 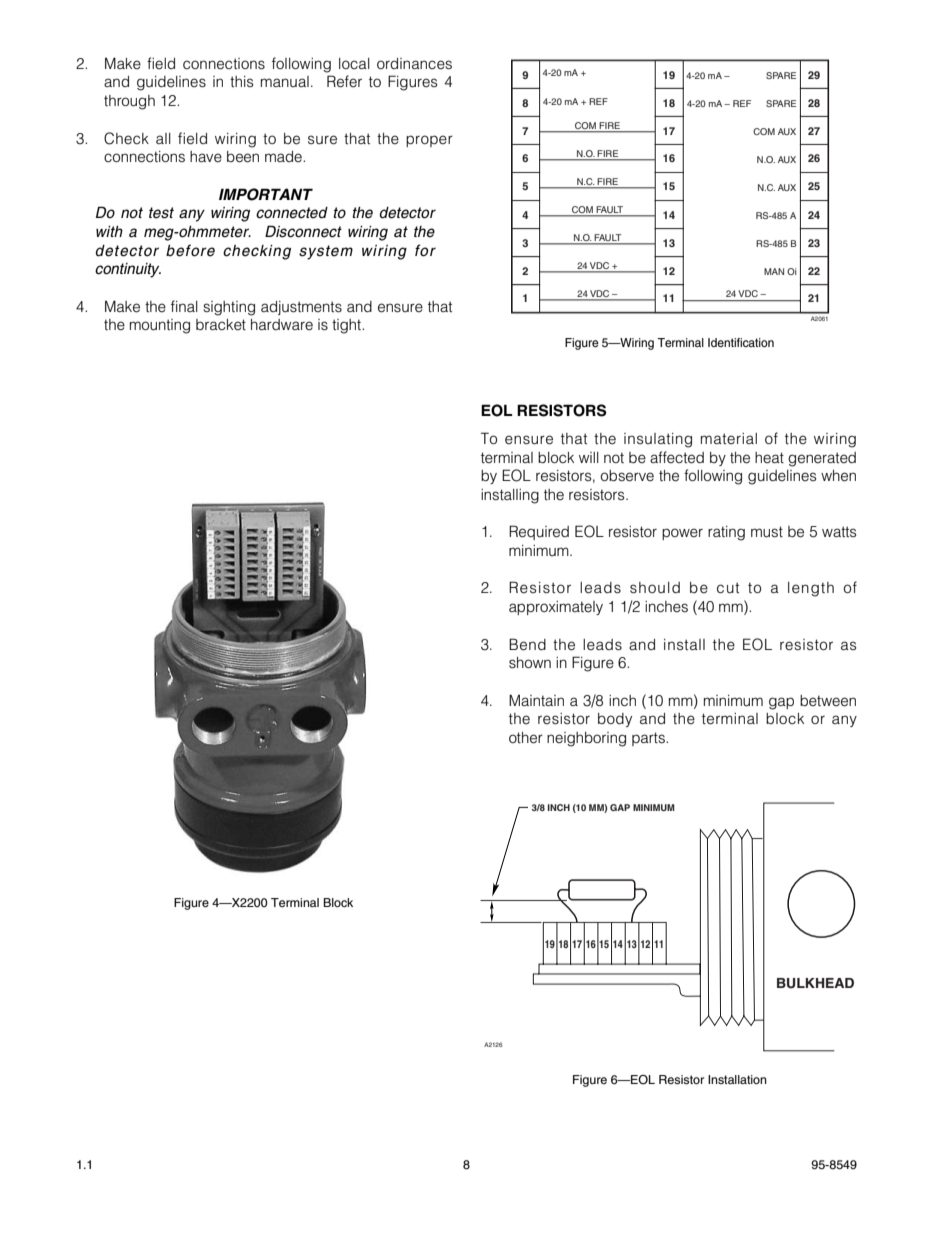 What do you see at coordinates (414, 64) in the screenshot?
I see `ordinances` at bounding box center [414, 64].
